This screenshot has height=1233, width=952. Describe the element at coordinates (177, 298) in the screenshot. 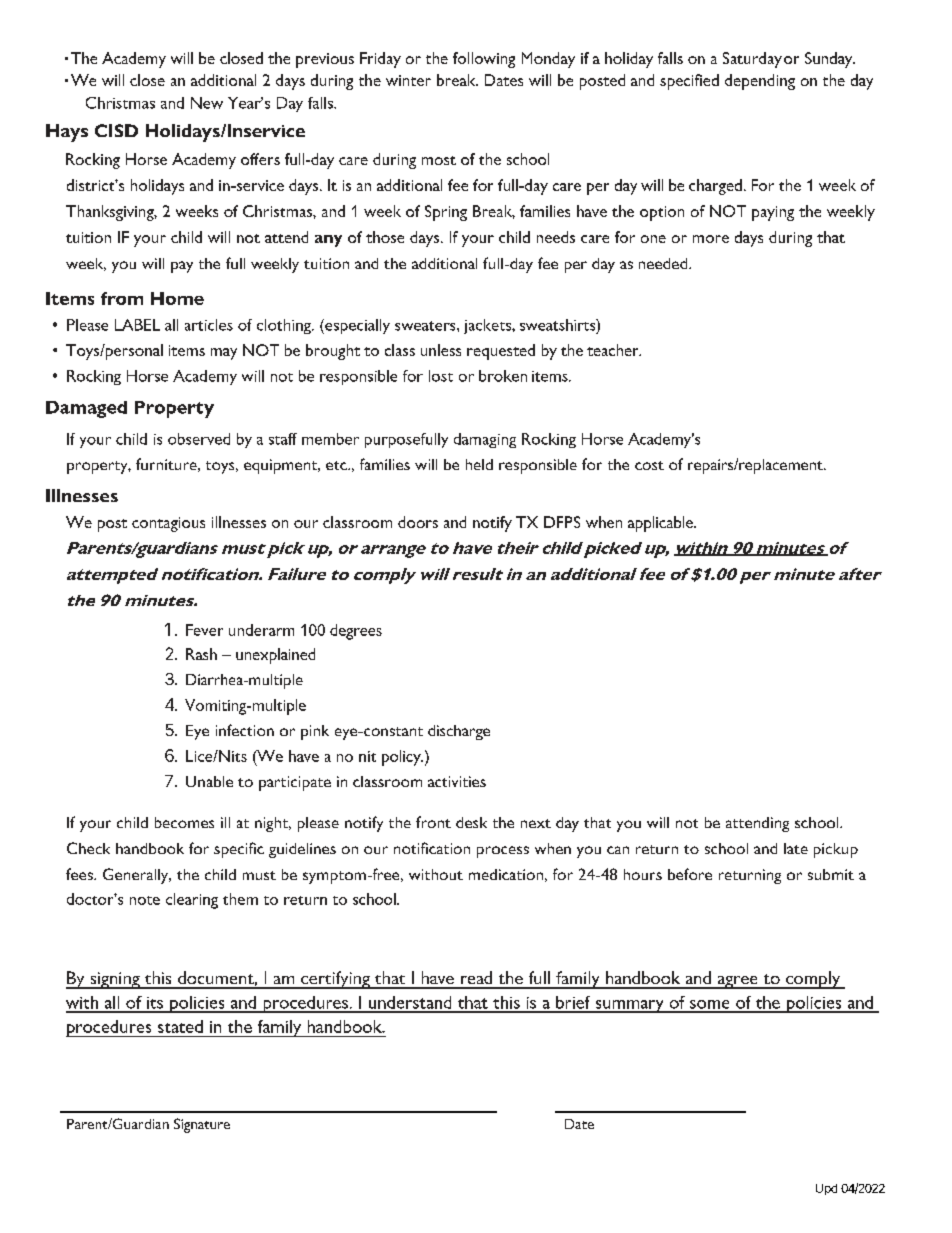

I see `Home` at that location.
